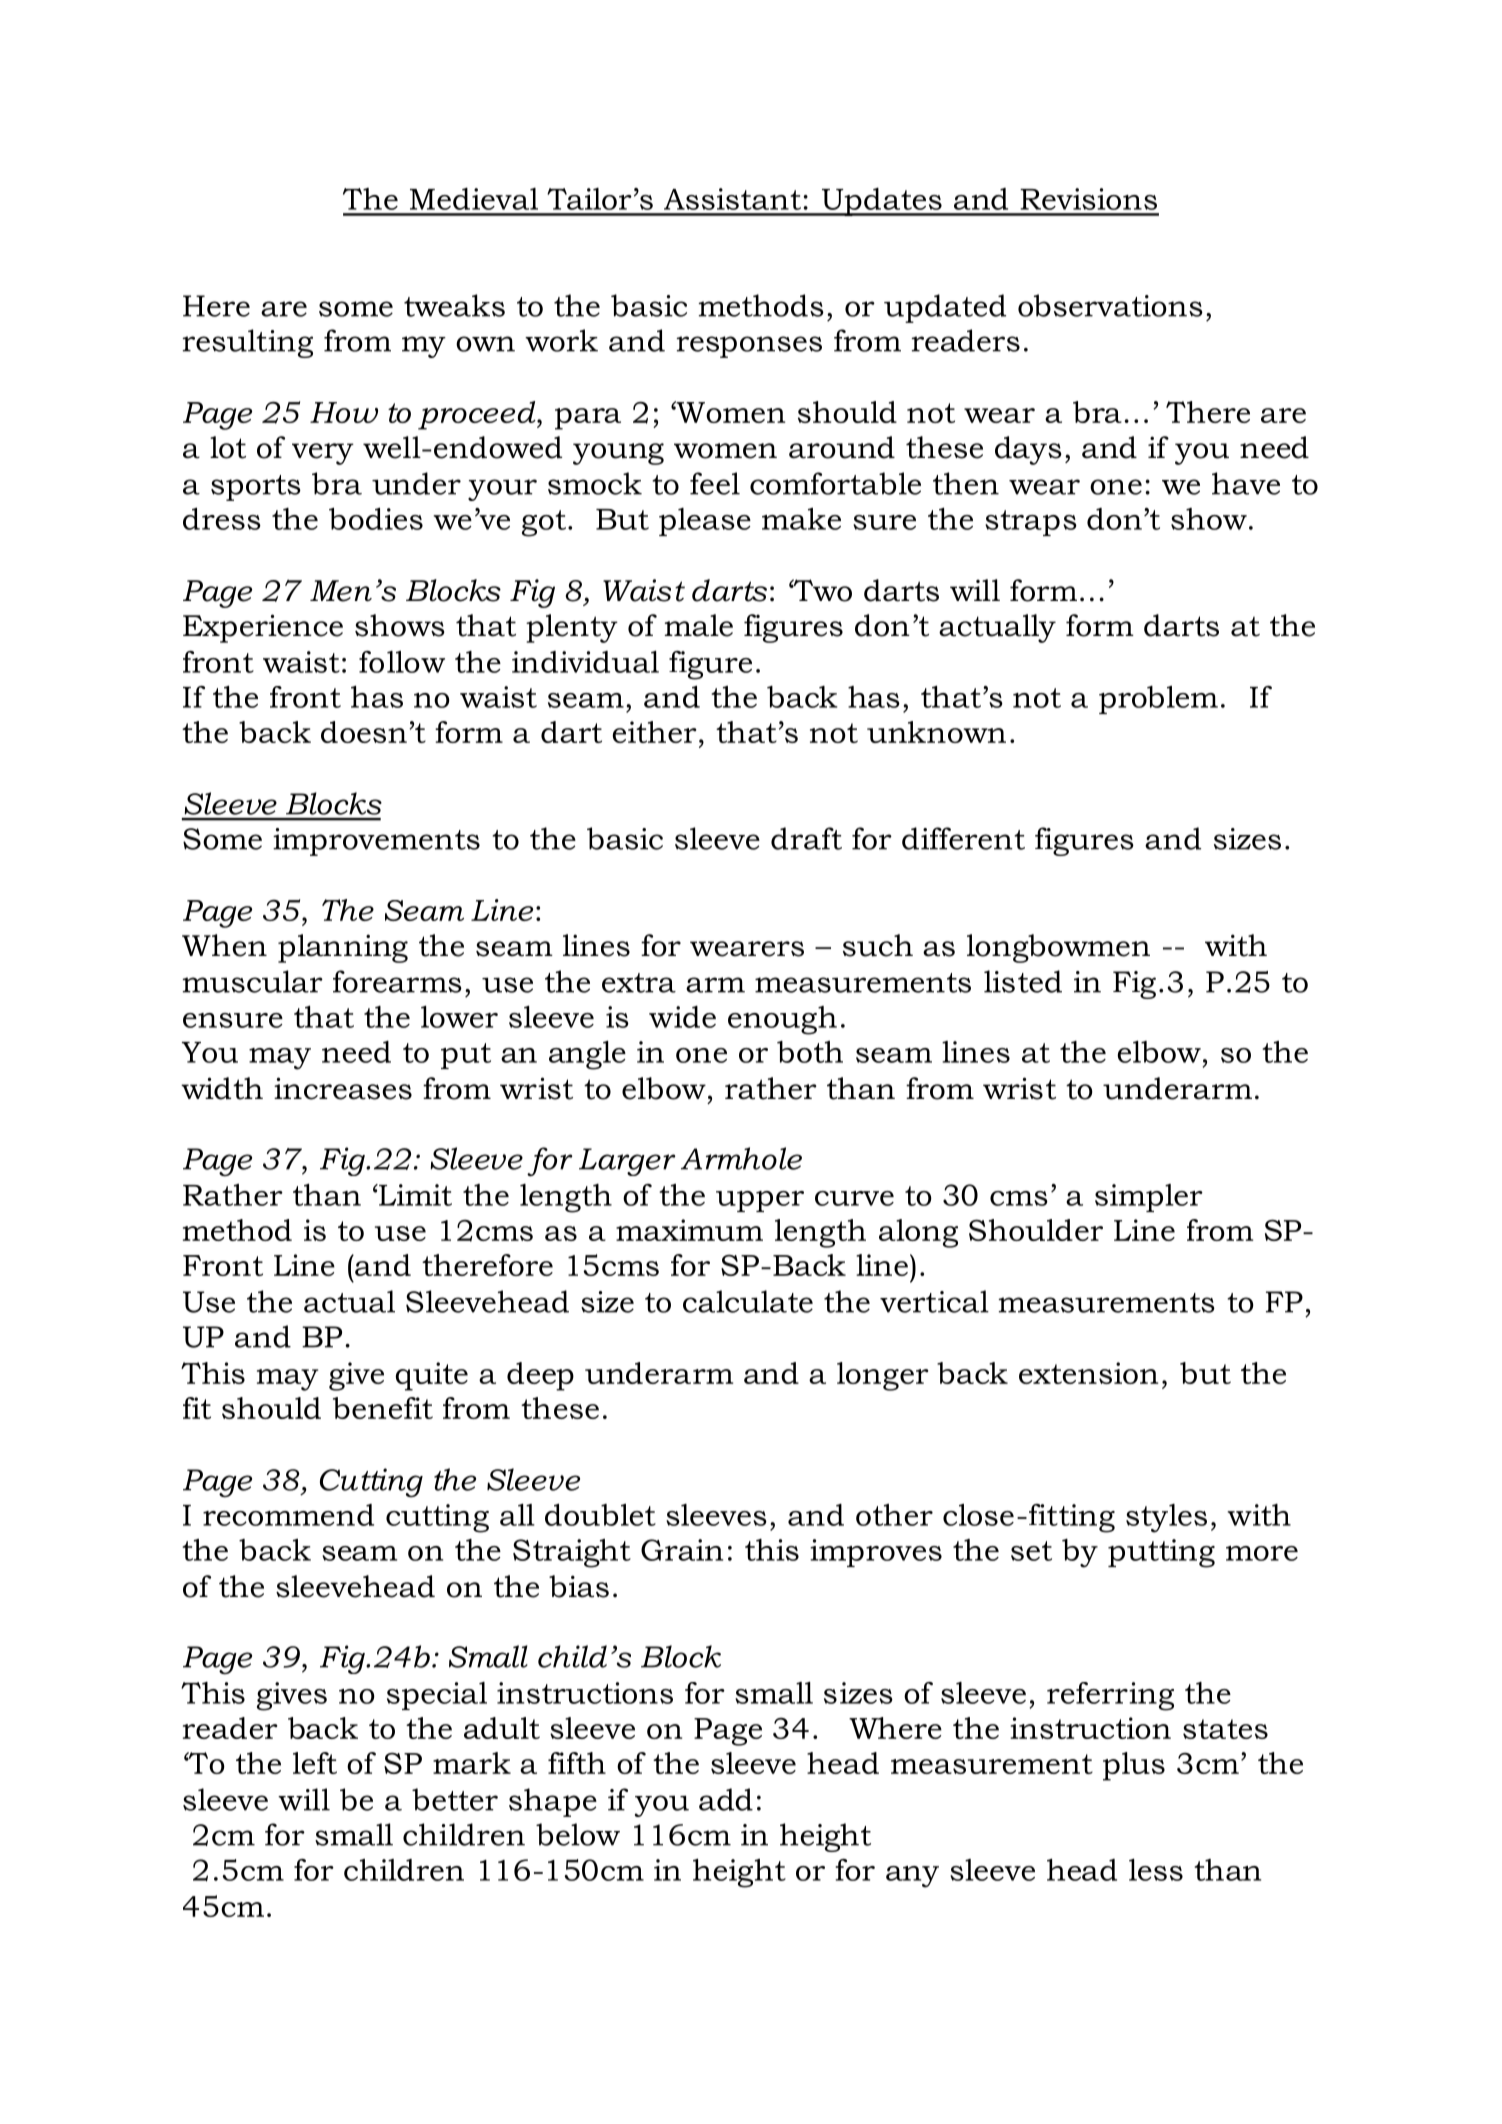 The image size is (1502, 2124). I want to click on draft, so click(806, 838).
